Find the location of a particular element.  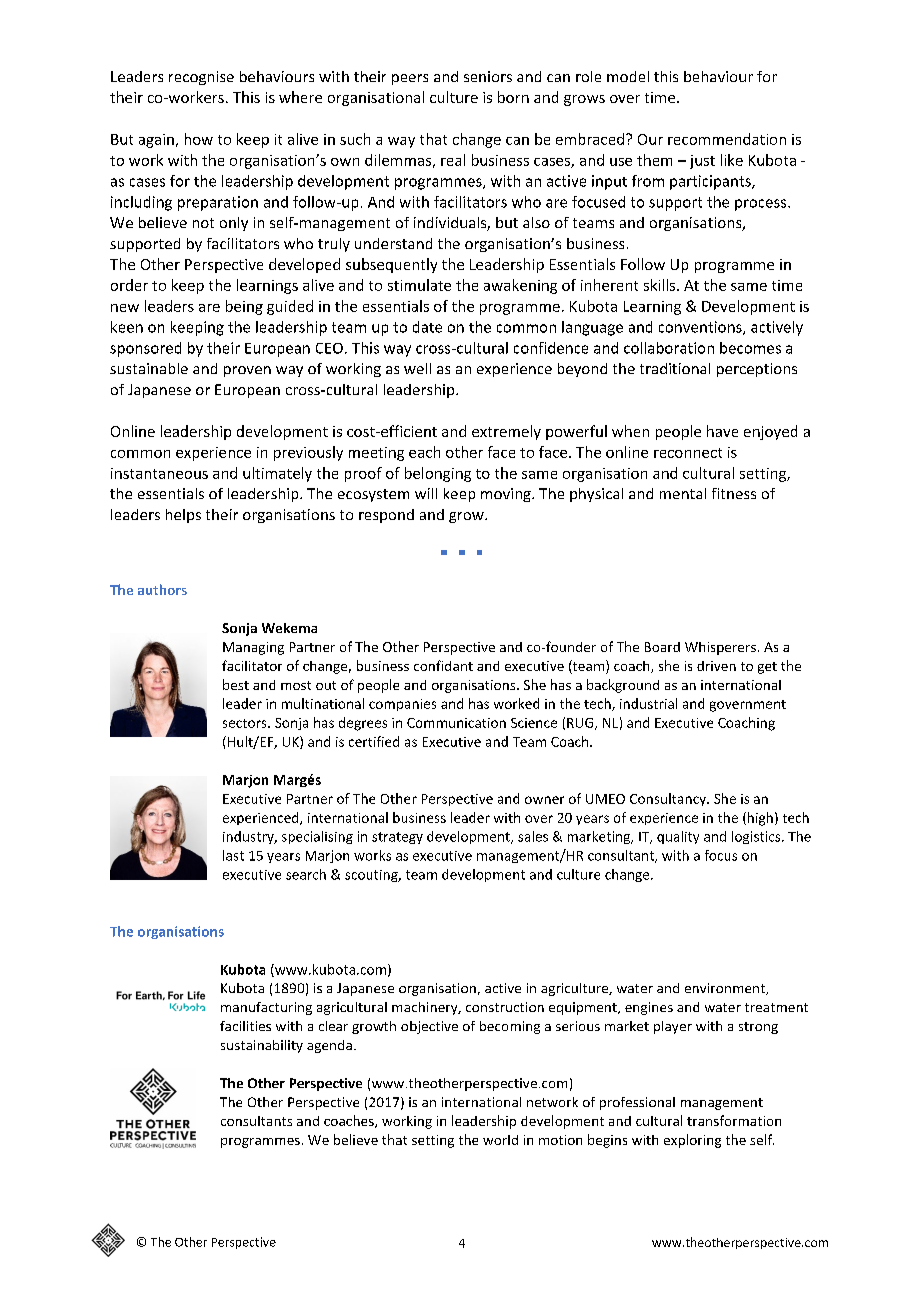

transformation is located at coordinates (734, 1120).
